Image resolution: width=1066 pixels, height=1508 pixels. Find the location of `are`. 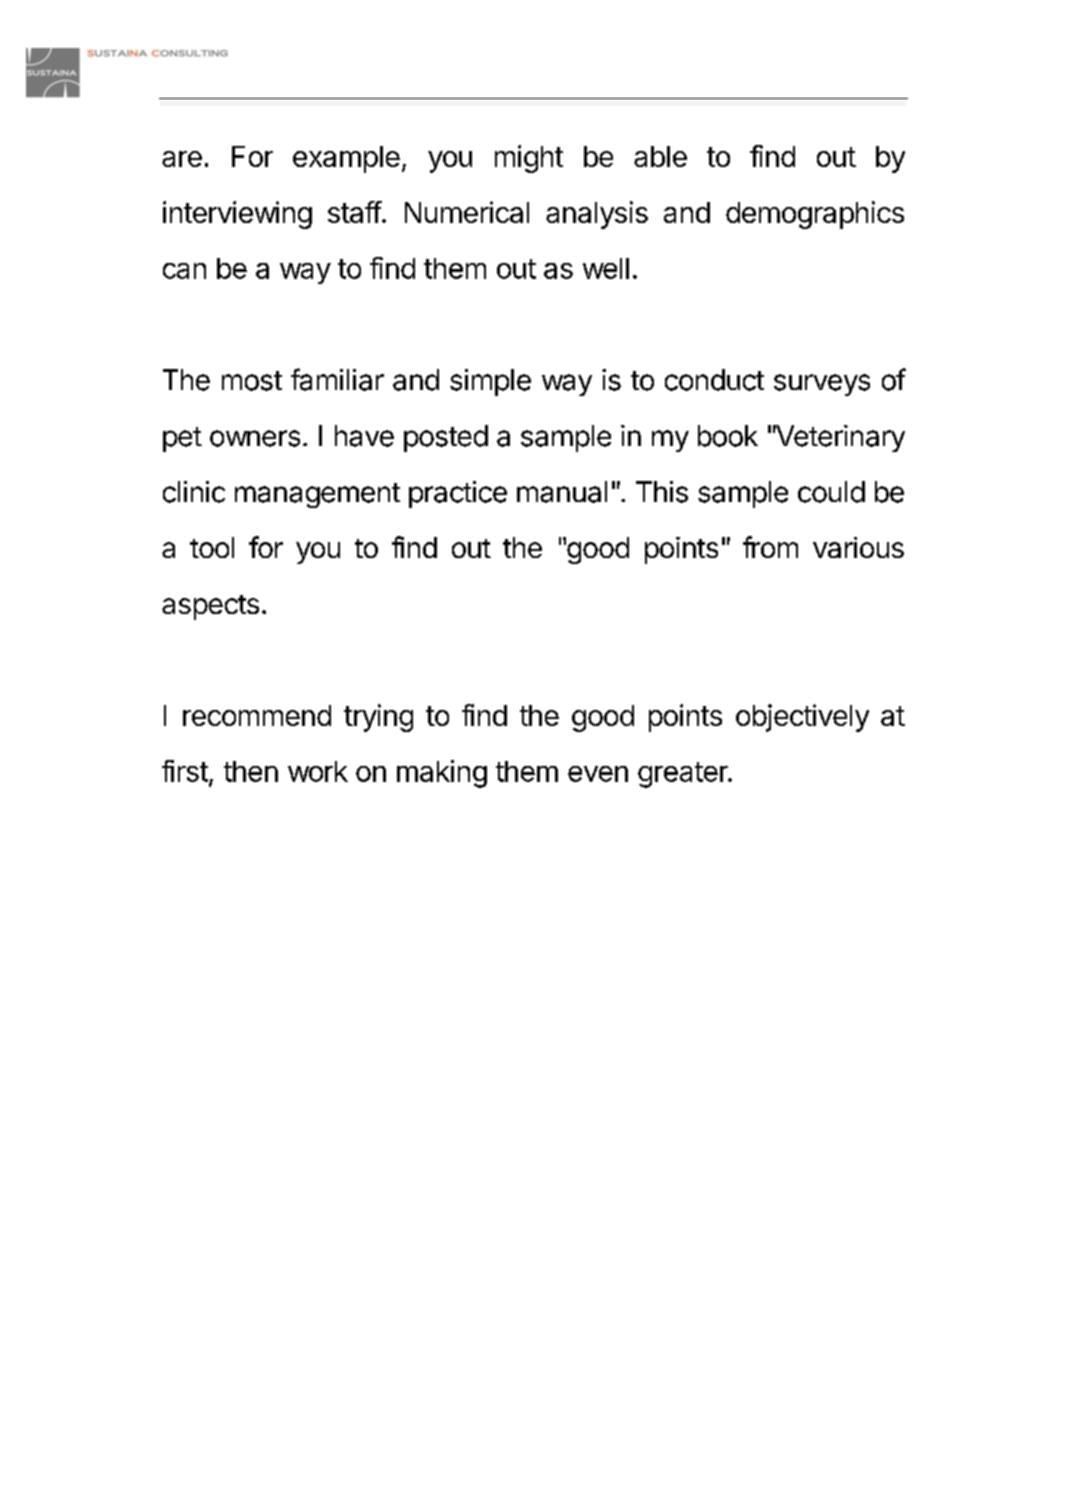

are is located at coordinates (182, 159).
